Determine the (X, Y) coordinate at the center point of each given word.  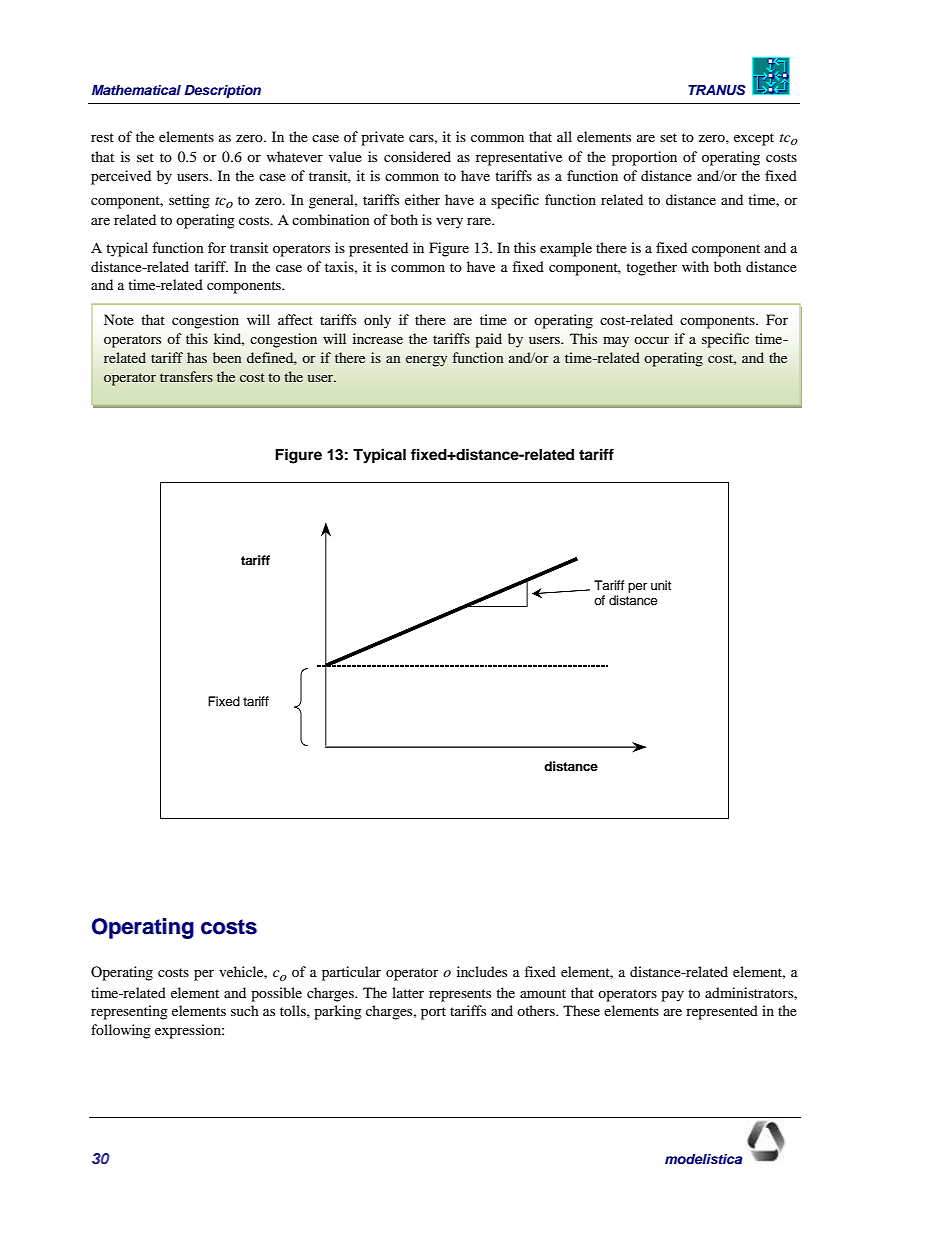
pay (672, 996)
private (382, 138)
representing (129, 1012)
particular (351, 973)
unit (661, 585)
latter (408, 992)
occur (651, 340)
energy (426, 361)
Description (222, 91)
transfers (186, 376)
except (754, 139)
